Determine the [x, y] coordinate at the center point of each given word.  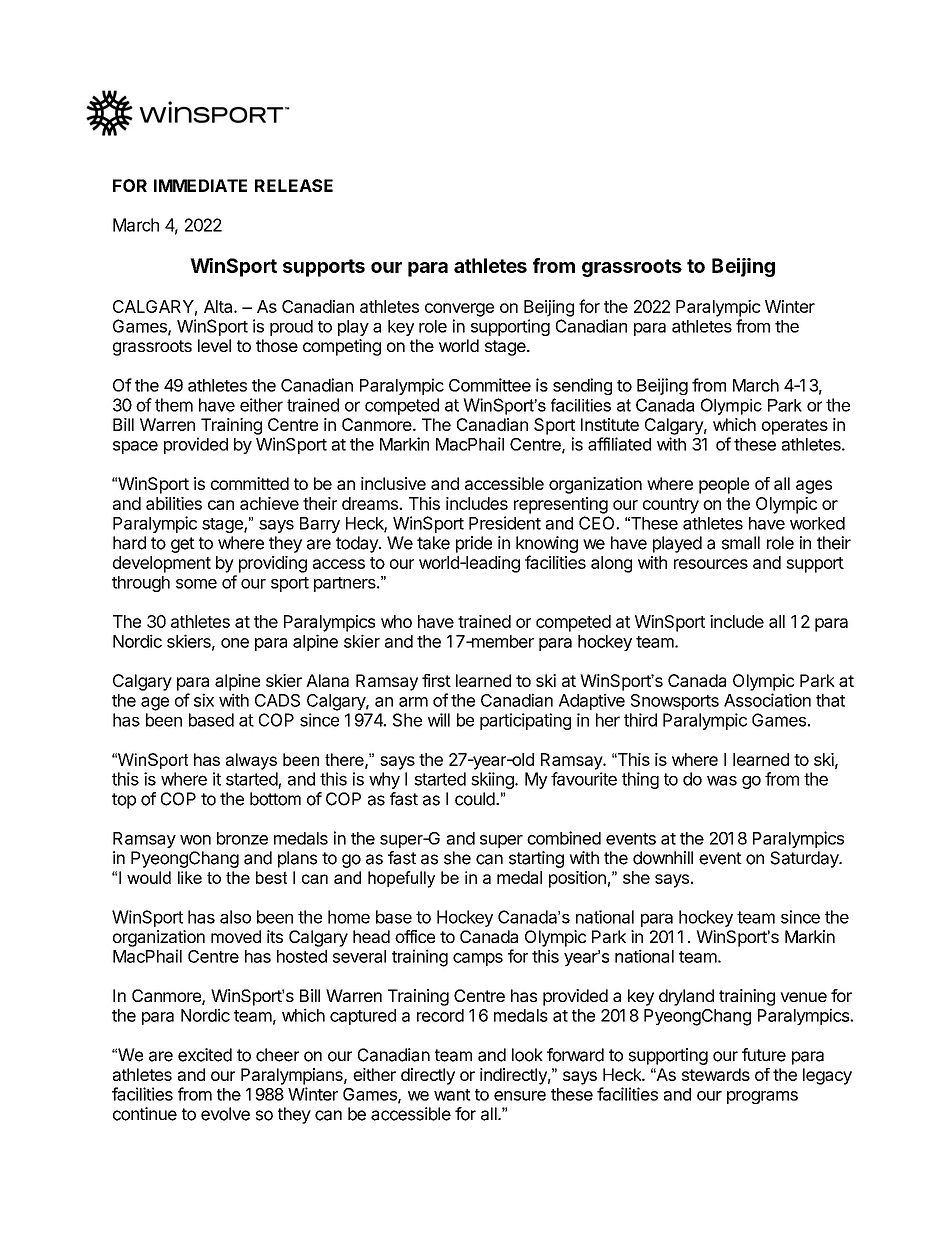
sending [582, 386]
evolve [225, 1114]
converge [459, 310]
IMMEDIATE [200, 185]
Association [767, 700]
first [436, 680]
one [235, 643]
